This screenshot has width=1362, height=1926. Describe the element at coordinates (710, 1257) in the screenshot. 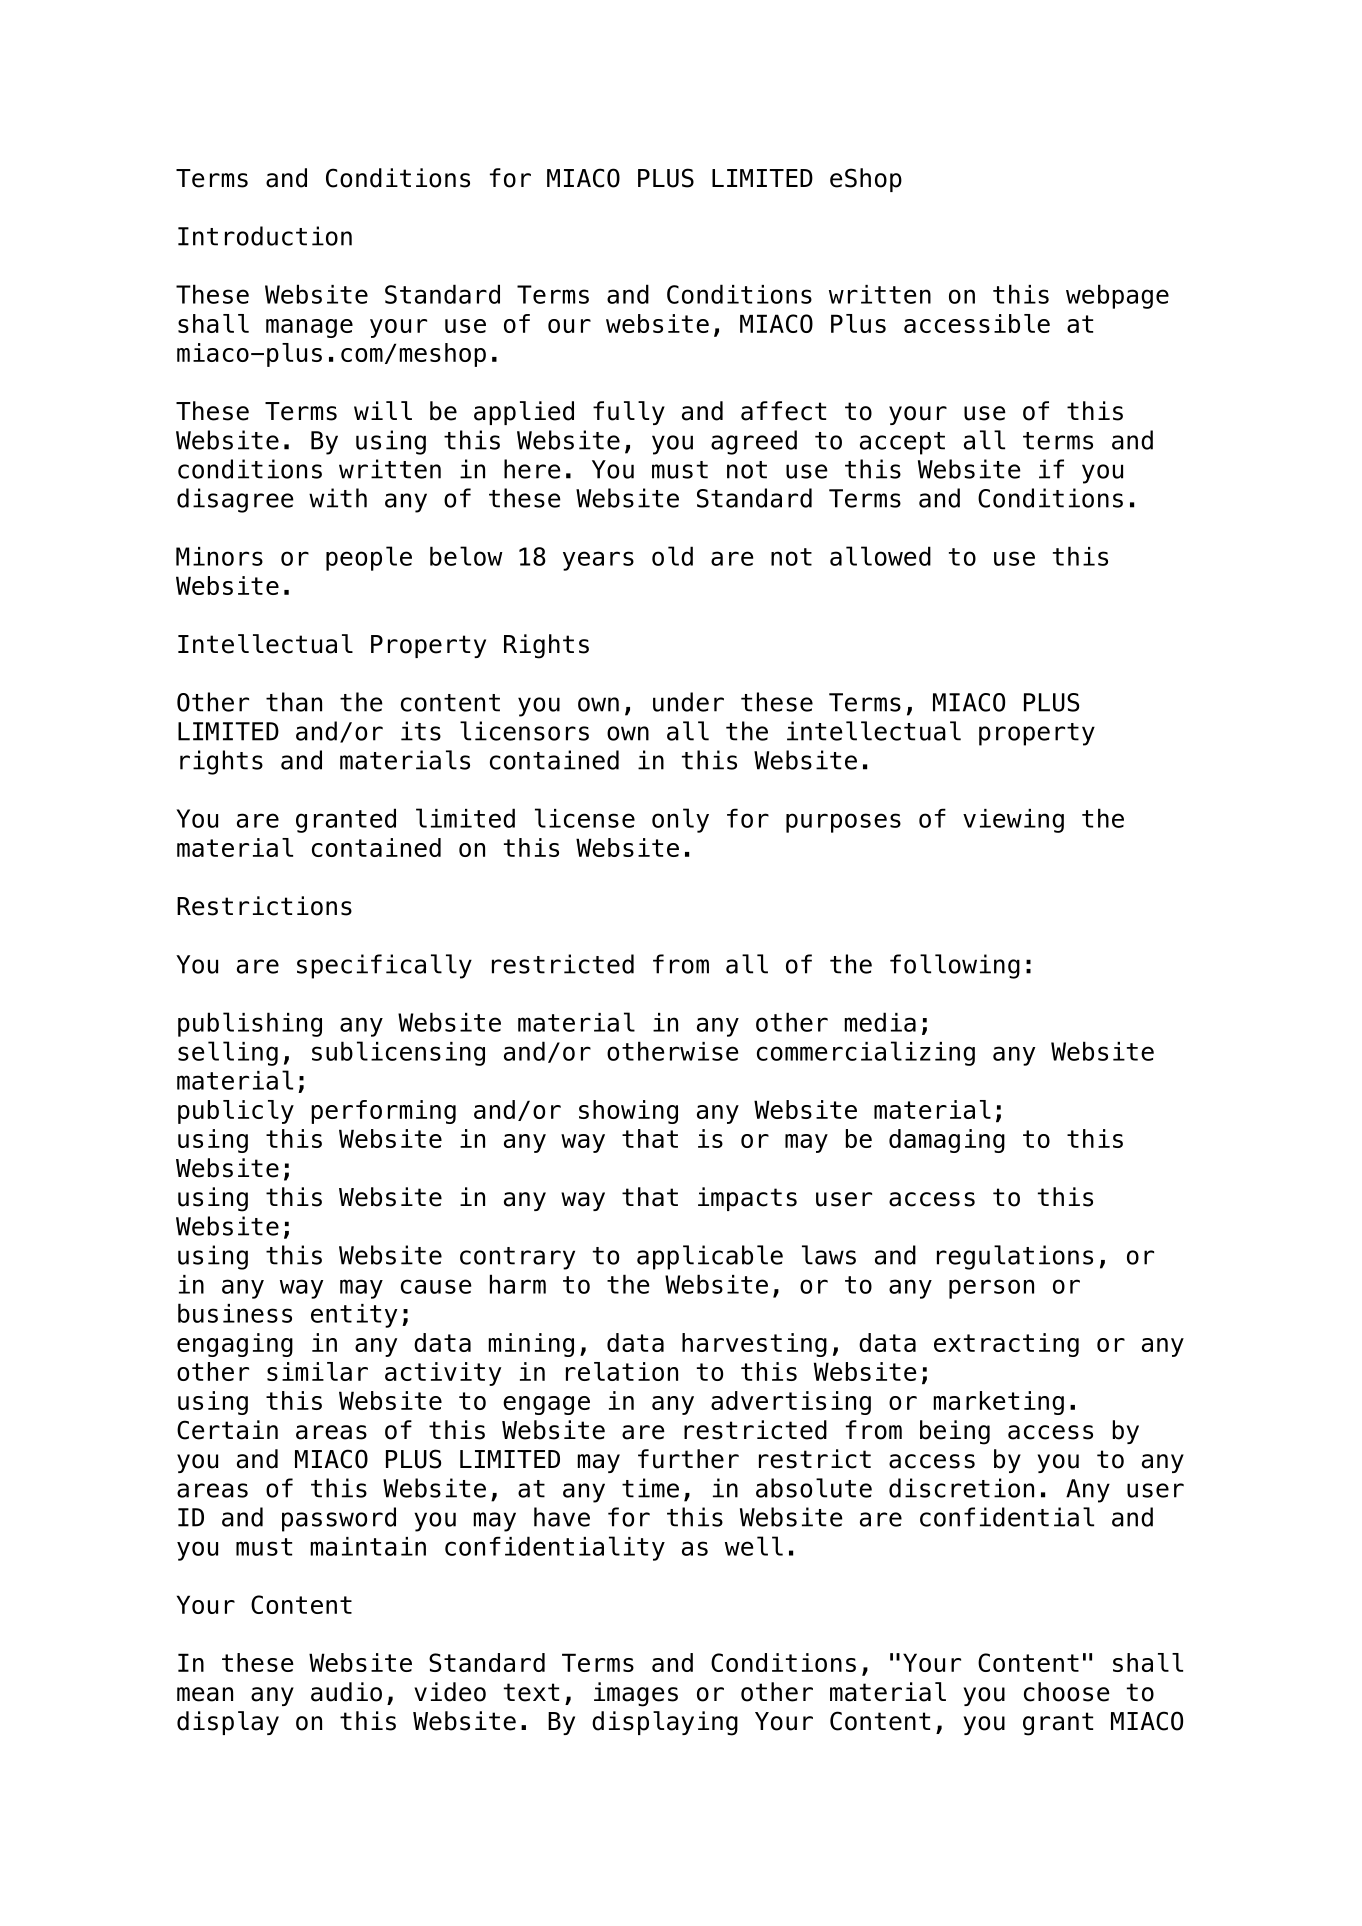

I see `applicable` at that location.
